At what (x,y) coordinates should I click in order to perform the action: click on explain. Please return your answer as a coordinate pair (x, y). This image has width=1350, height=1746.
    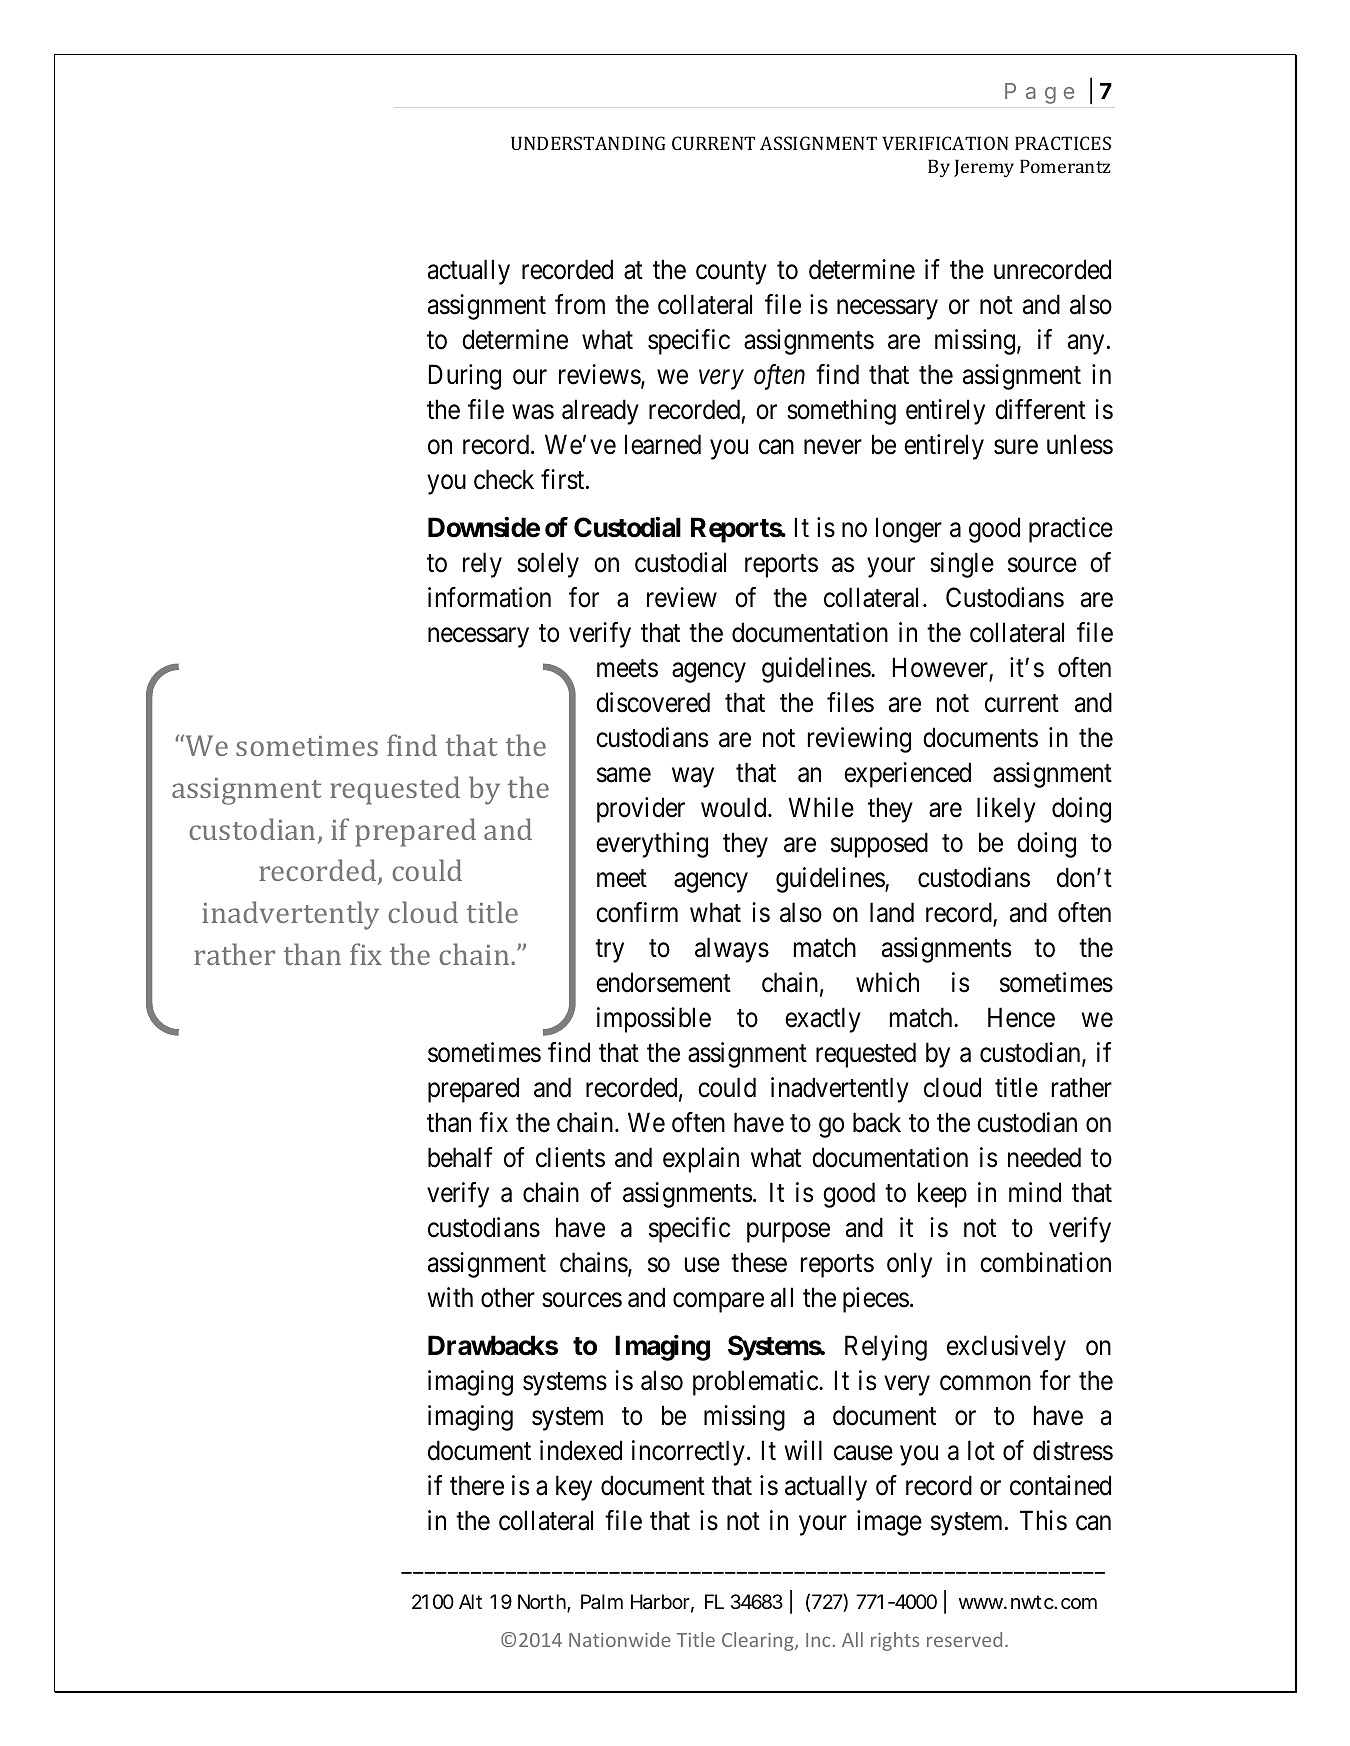
    Looking at the image, I should click on (701, 1160).
